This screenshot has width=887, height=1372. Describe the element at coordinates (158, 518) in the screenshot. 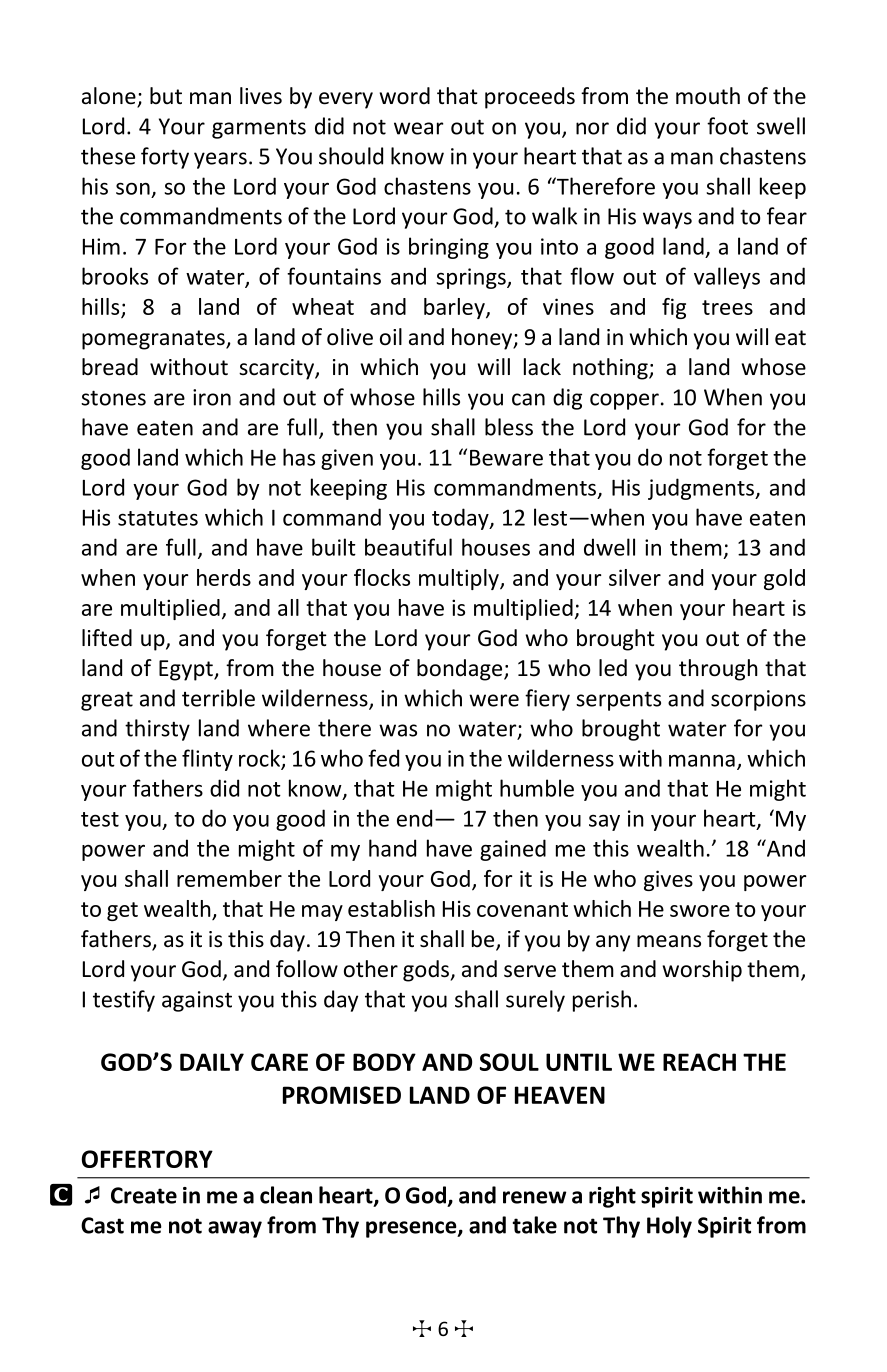

I see `statutes` at that location.
